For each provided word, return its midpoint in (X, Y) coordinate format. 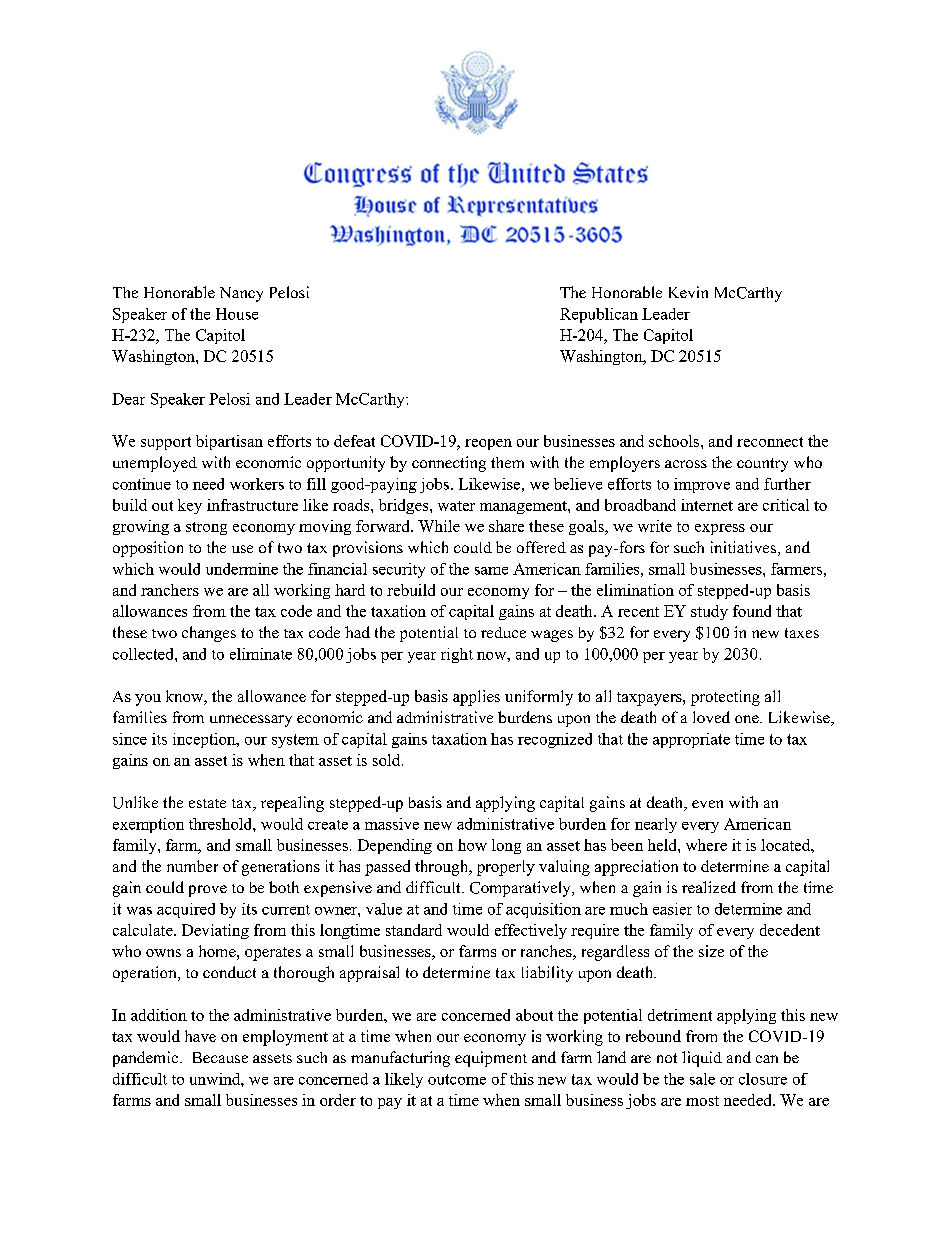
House (237, 314)
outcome (457, 1079)
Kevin (688, 292)
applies (476, 698)
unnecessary (251, 721)
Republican (599, 315)
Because (220, 1057)
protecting (725, 698)
